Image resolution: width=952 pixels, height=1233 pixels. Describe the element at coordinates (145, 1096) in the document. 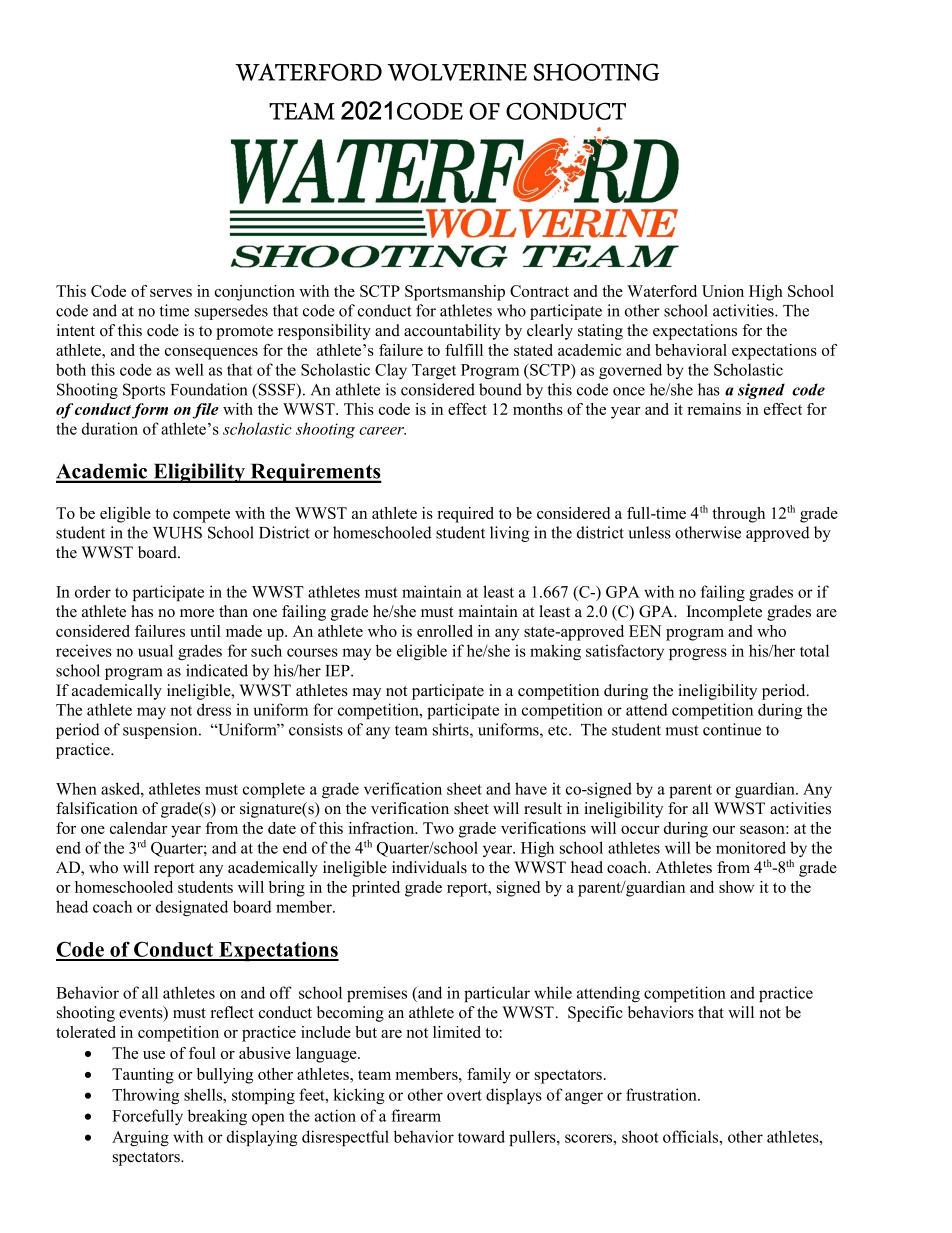

I see `Throwing` at that location.
